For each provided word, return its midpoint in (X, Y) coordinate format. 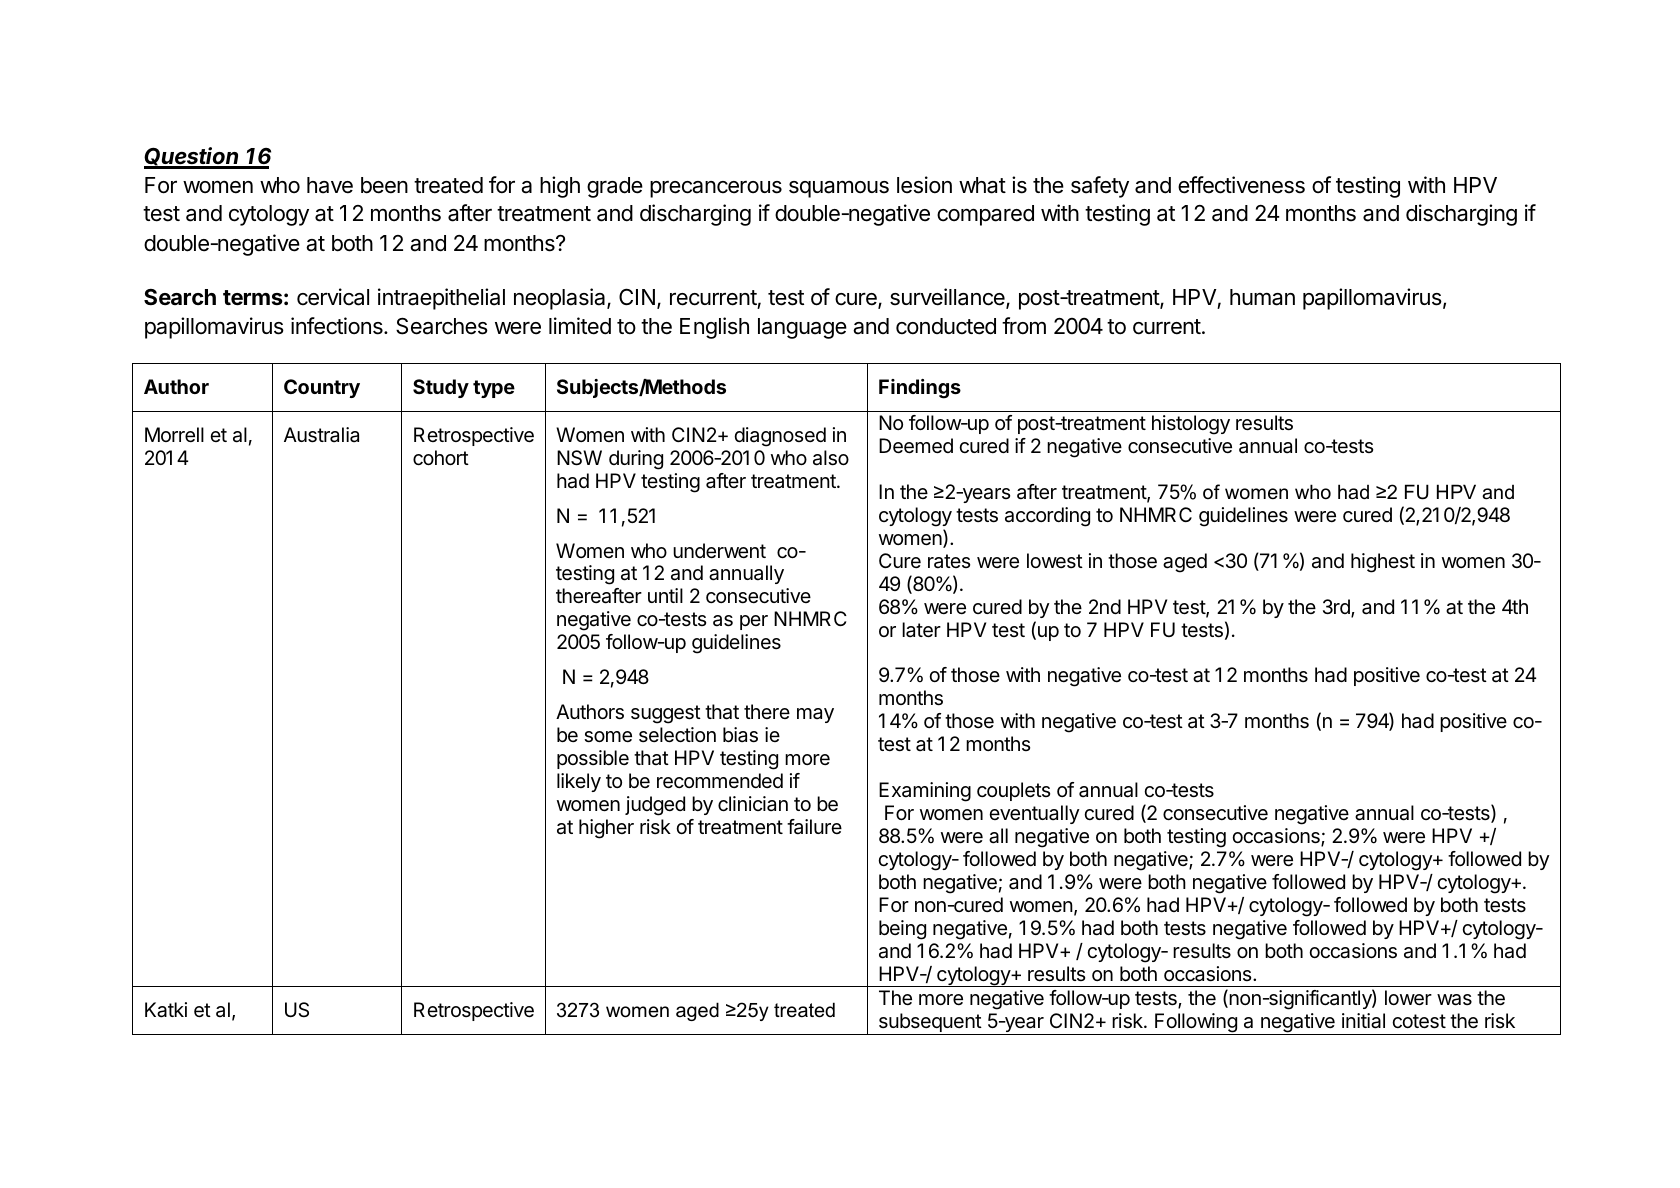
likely (579, 782)
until (665, 595)
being (902, 930)
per (754, 622)
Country (322, 388)
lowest (1055, 560)
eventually (1034, 814)
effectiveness (1241, 185)
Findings (920, 389)
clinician (753, 804)
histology (1191, 425)
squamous (839, 189)
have (330, 185)
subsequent (929, 1024)
